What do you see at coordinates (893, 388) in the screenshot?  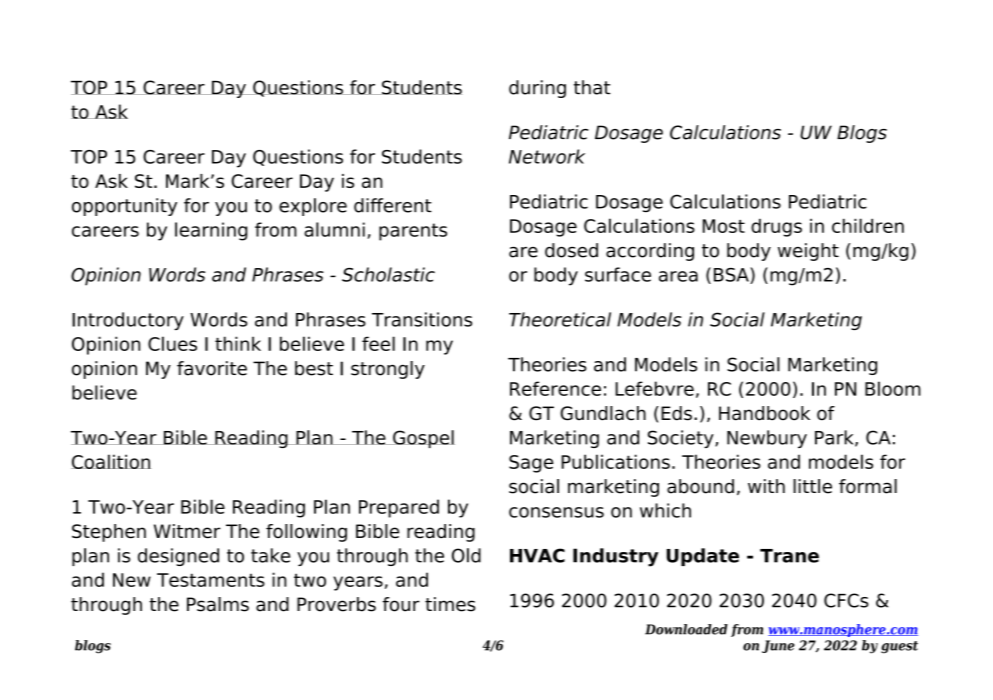 I see `Bloom` at bounding box center [893, 388].
